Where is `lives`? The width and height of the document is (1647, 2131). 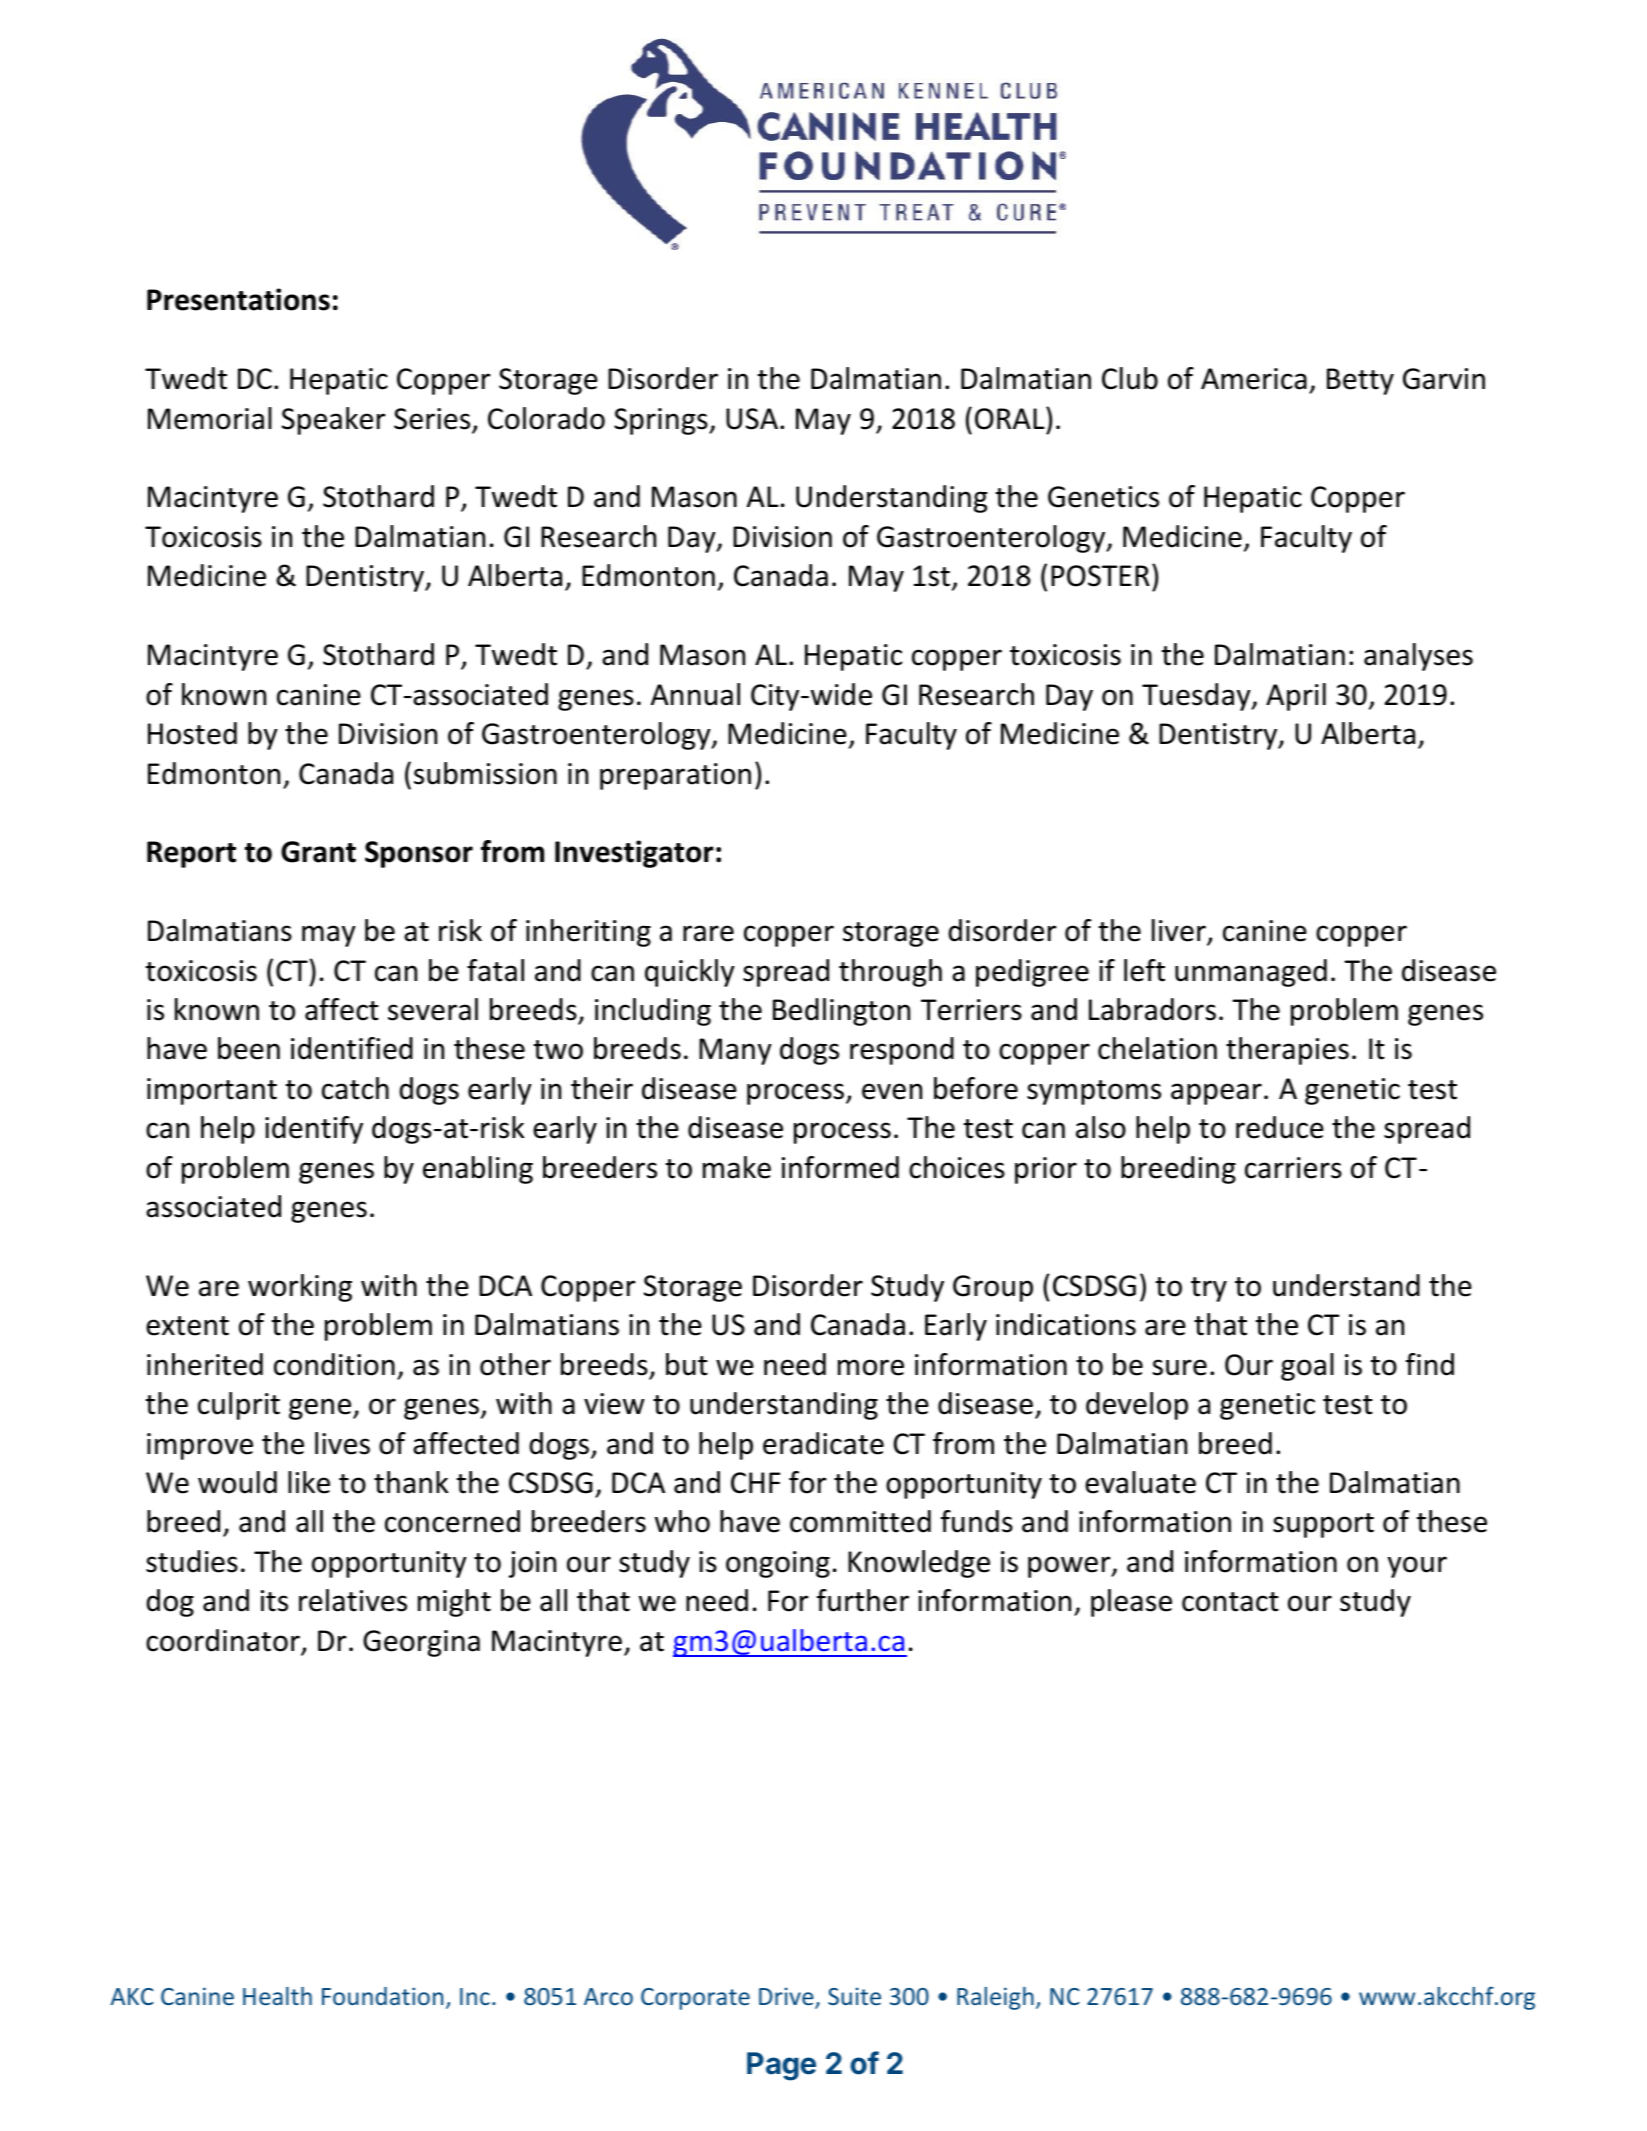
lives is located at coordinates (342, 1443).
